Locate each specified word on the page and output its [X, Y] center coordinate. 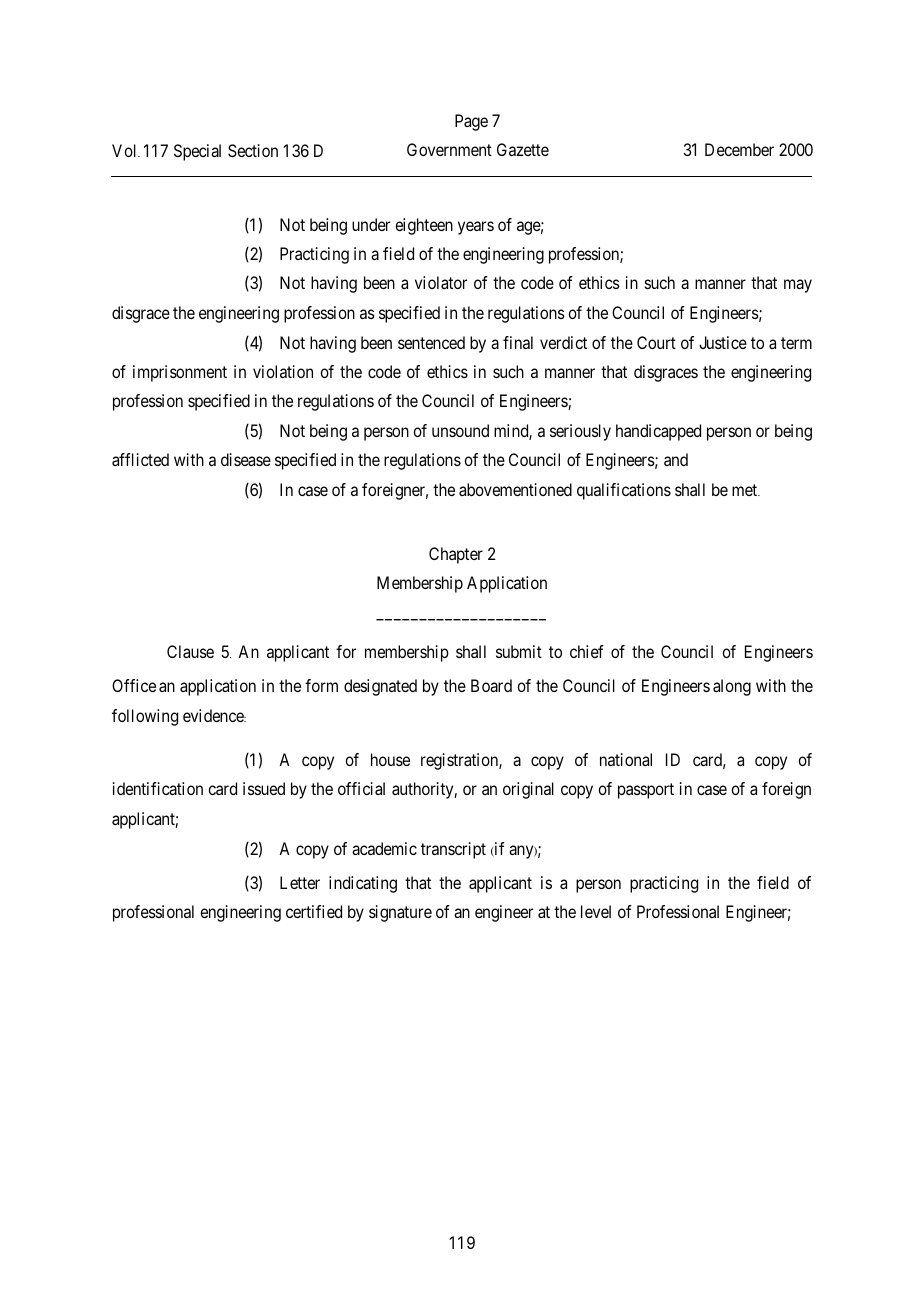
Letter [300, 882]
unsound [460, 430]
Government [449, 149]
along [732, 687]
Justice [723, 342]
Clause [190, 651]
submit [519, 651]
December [739, 149]
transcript [453, 850]
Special [197, 152]
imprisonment [180, 373]
